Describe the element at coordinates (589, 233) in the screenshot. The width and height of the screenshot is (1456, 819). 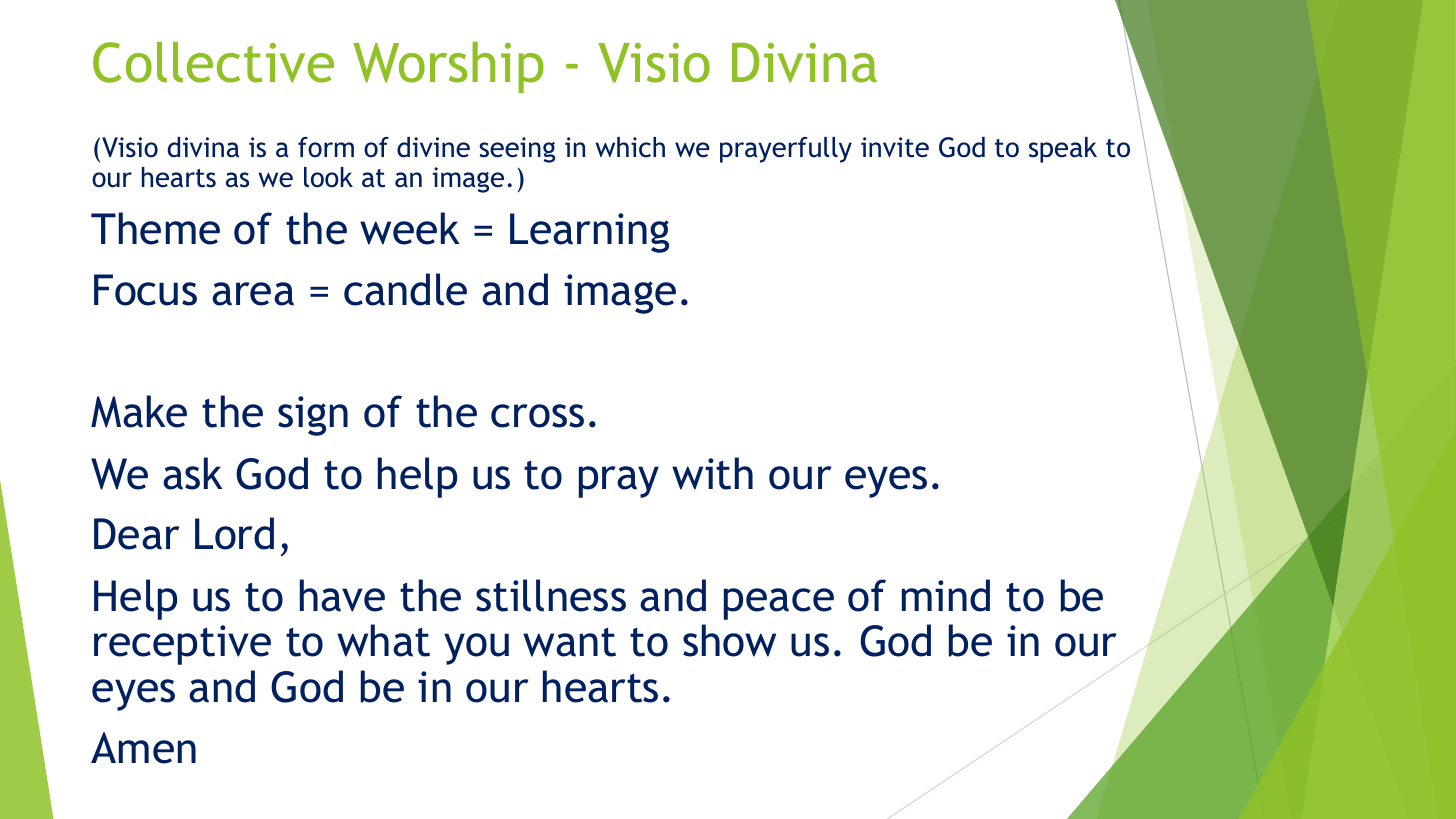
I see `Learning` at that location.
